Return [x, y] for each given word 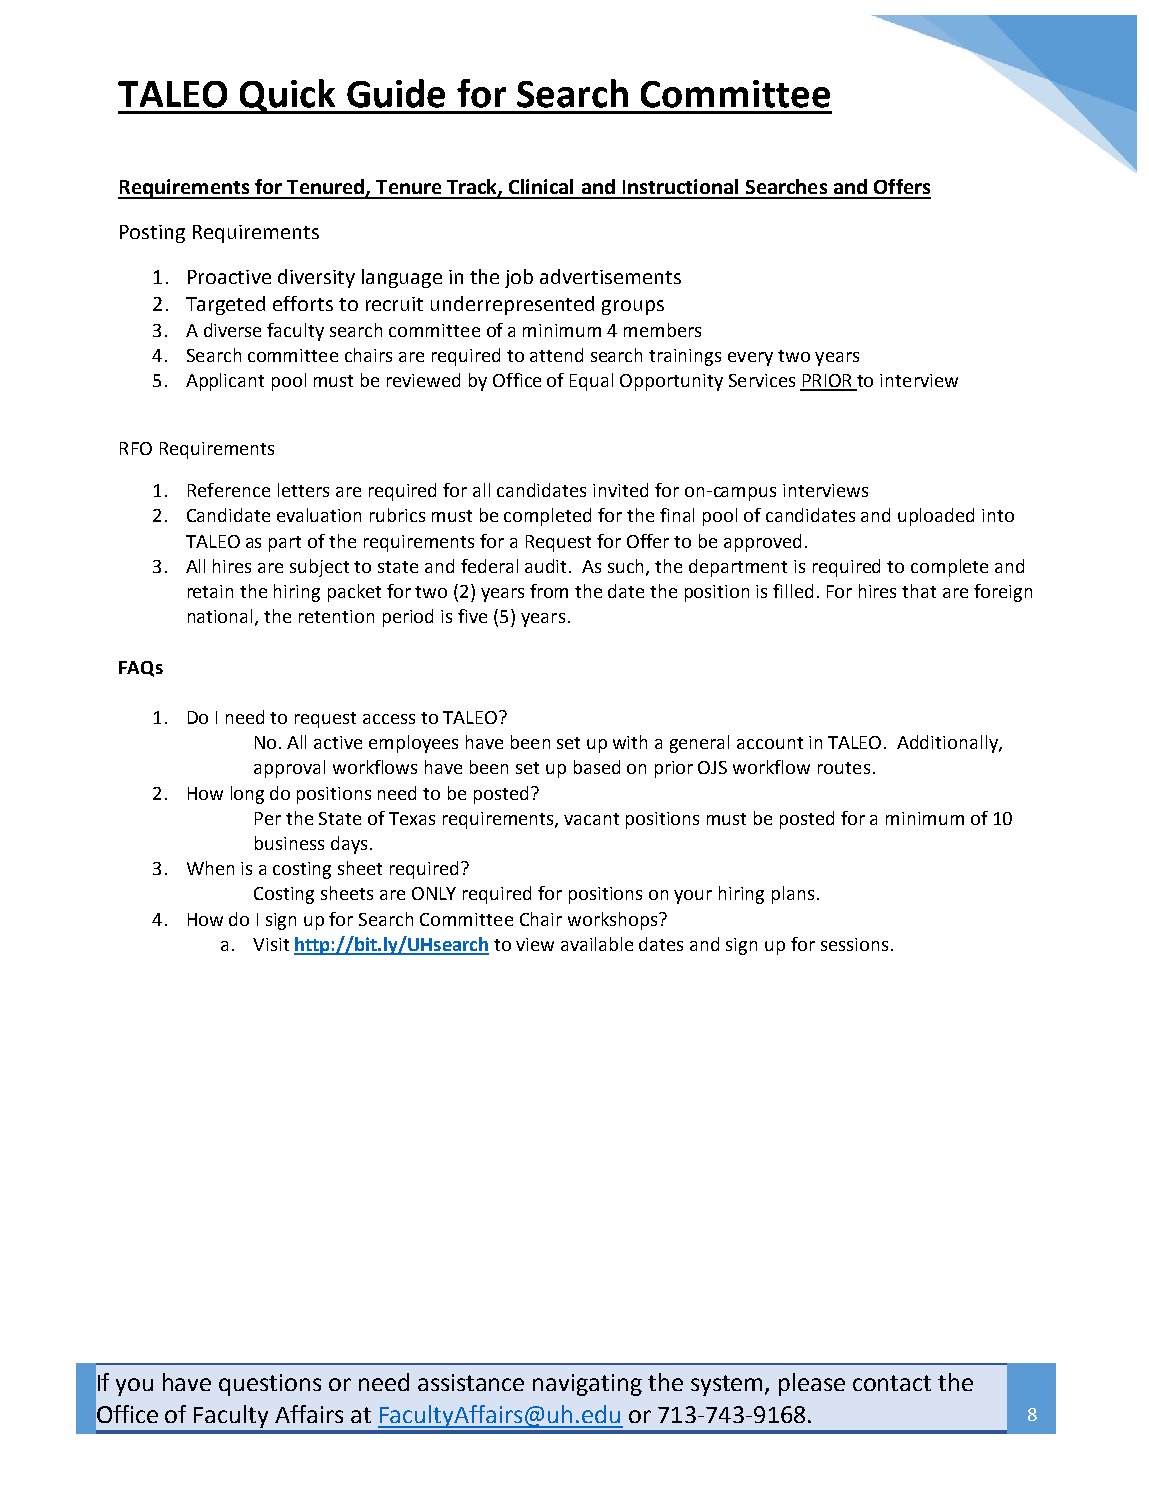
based [597, 767]
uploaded [936, 517]
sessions [854, 944]
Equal [591, 382]
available [597, 944]
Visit [271, 944]
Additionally [948, 744]
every [750, 359]
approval [289, 769]
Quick [288, 96]
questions [270, 1385]
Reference [229, 490]
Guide [396, 93]
